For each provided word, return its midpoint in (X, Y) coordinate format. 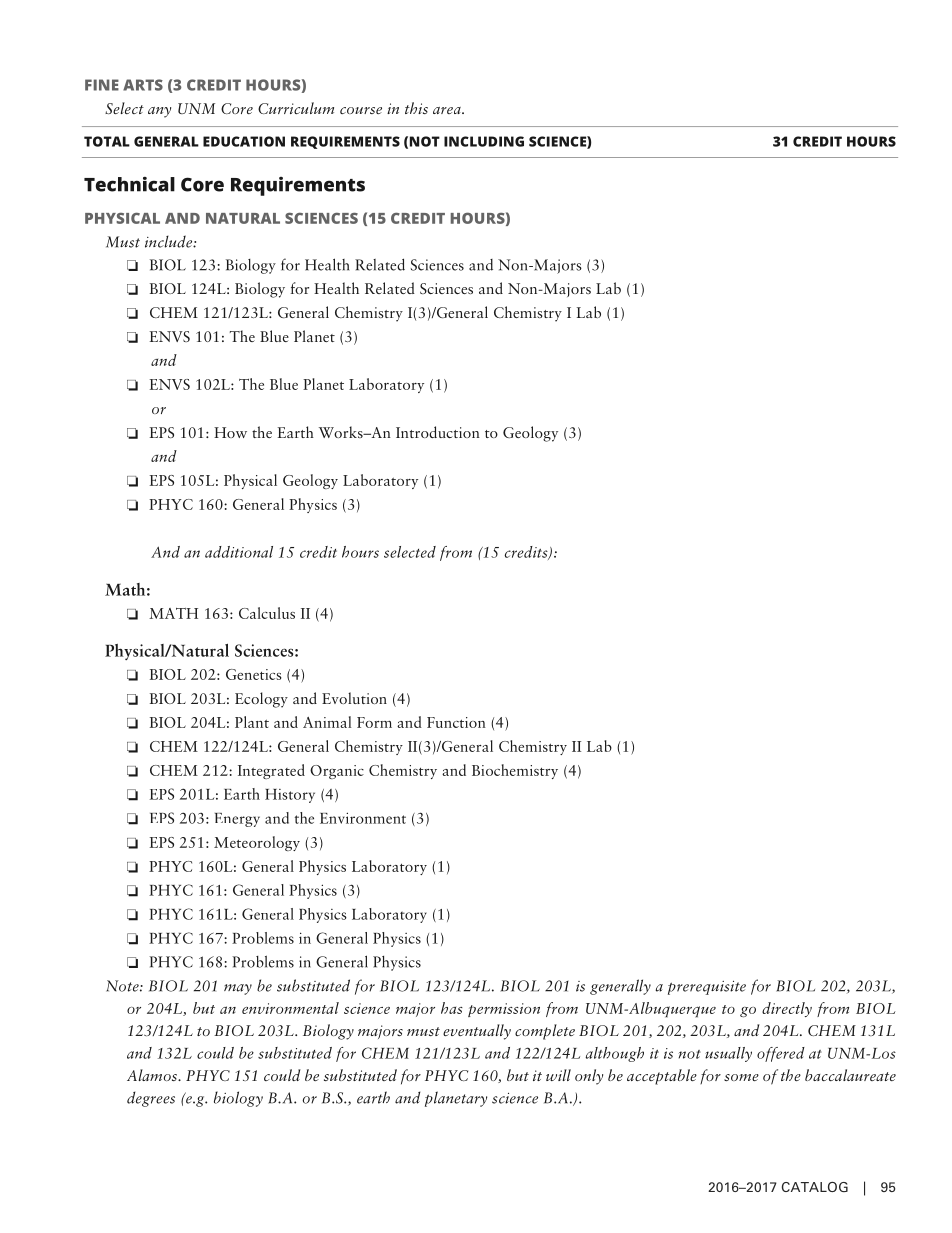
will (558, 1075)
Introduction (438, 432)
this (416, 108)
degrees (151, 1099)
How (230, 432)
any (159, 112)
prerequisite (707, 988)
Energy (237, 820)
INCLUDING (484, 141)
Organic (337, 772)
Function (456, 722)
